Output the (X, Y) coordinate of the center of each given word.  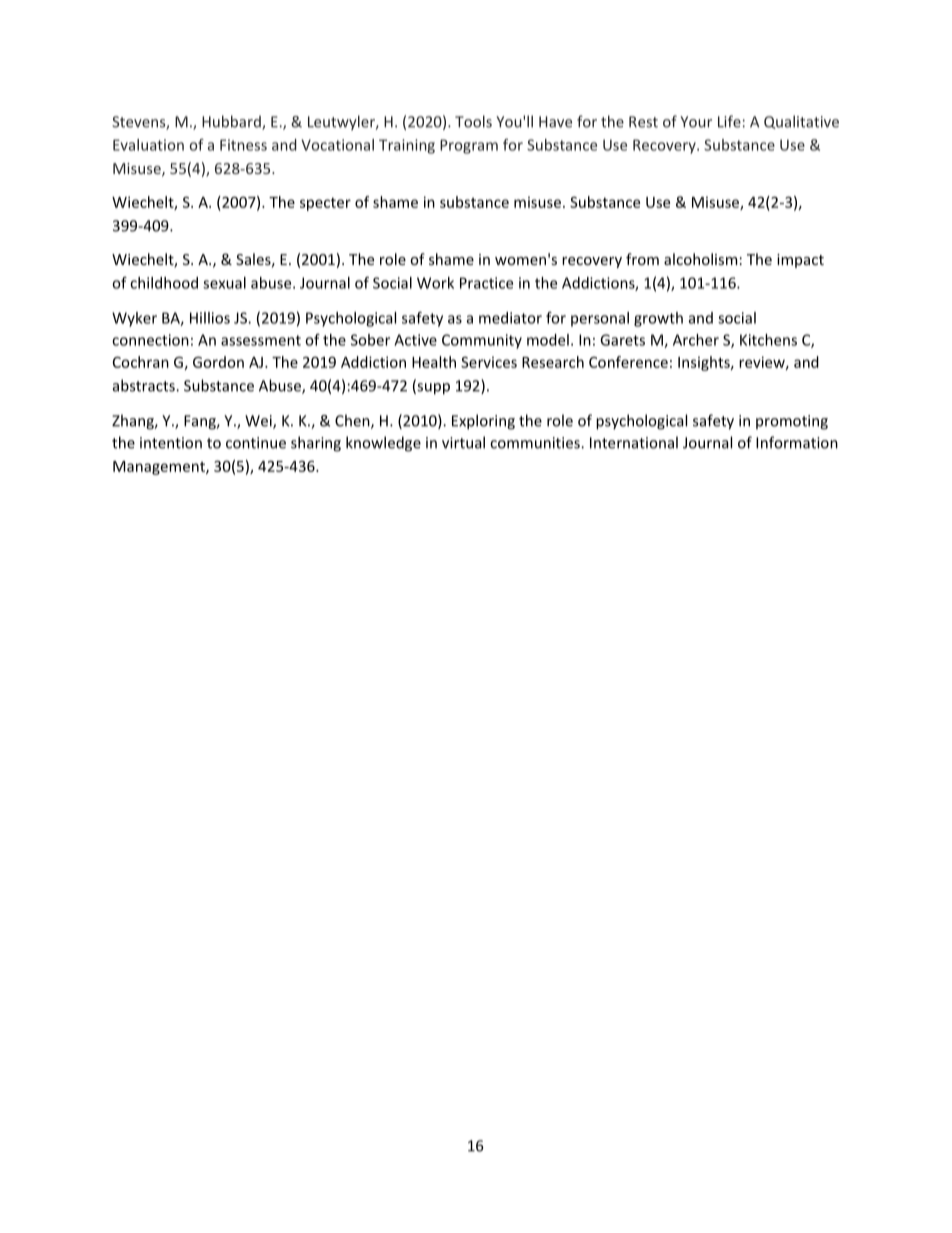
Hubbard (232, 122)
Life (729, 121)
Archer (696, 340)
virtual (463, 442)
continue (256, 443)
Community (482, 341)
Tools (473, 121)
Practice (486, 283)
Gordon (218, 362)
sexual (224, 283)
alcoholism (700, 259)
